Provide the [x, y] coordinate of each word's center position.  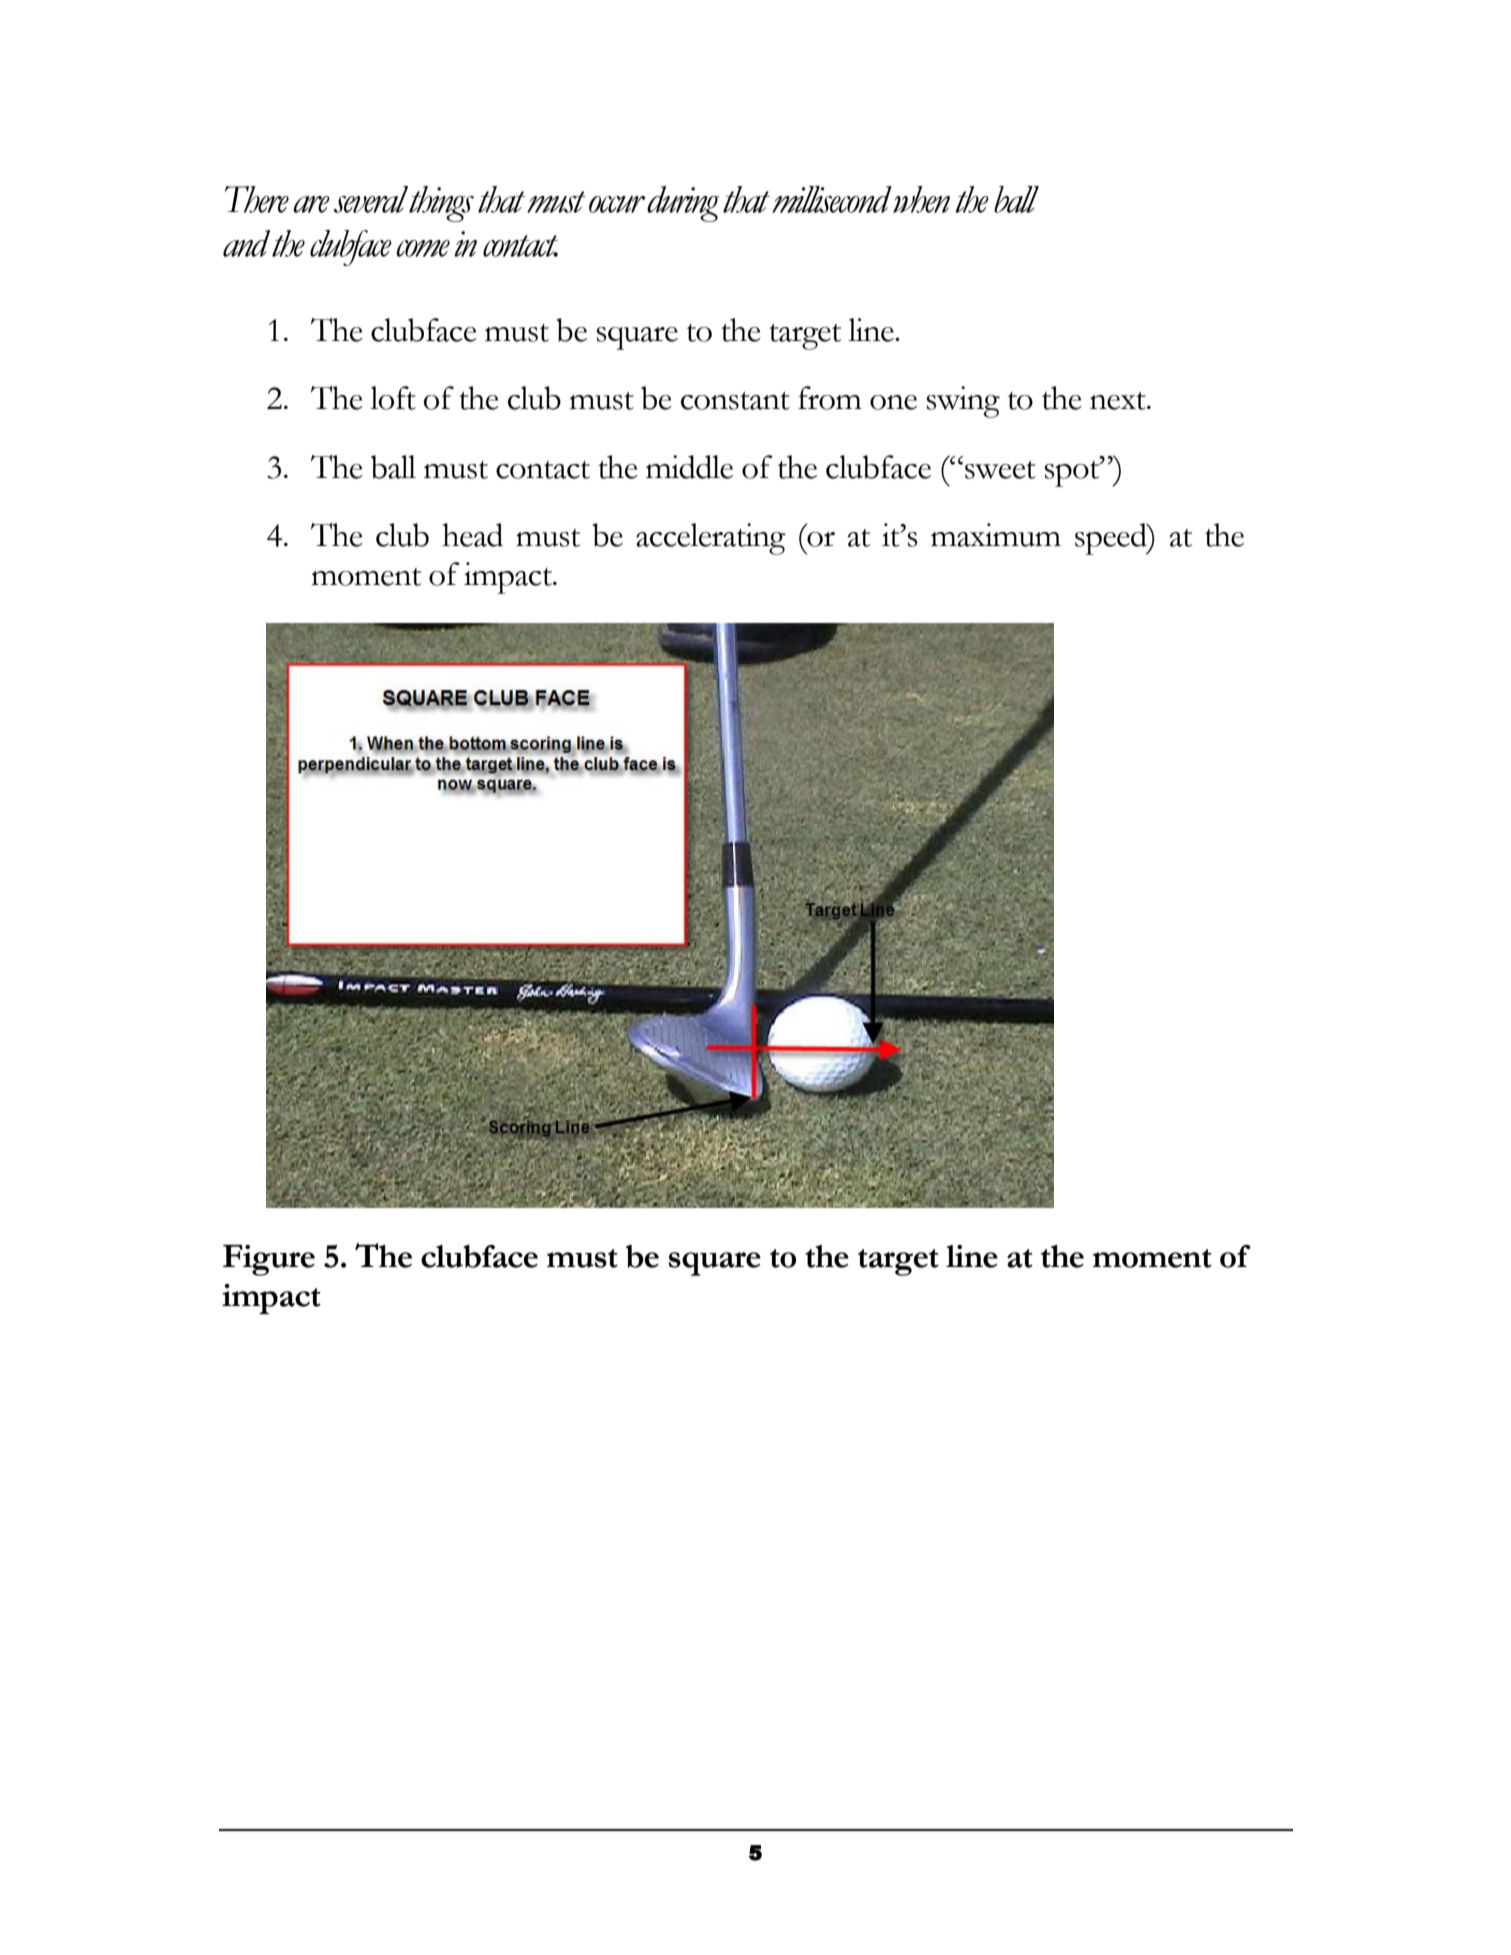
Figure [269, 1260]
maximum [996, 535]
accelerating [711, 539]
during [683, 204]
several [371, 199]
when [921, 199]
